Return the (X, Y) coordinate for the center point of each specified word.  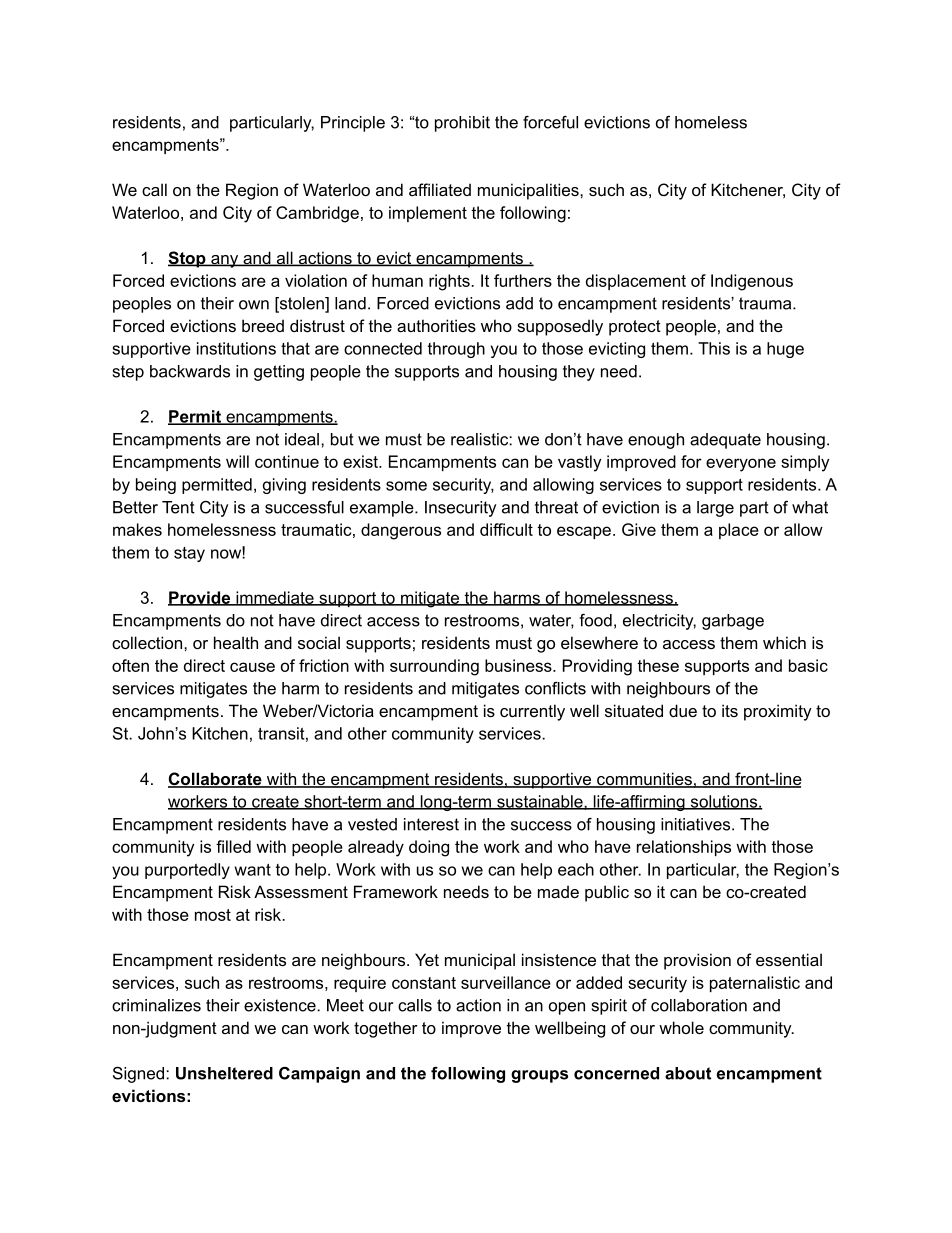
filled (233, 846)
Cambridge (317, 214)
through (456, 350)
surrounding (434, 667)
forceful (550, 122)
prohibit (462, 124)
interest (431, 824)
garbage (733, 622)
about (688, 1073)
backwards (190, 371)
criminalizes (156, 1005)
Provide (200, 598)
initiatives (697, 824)
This (714, 348)
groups (539, 1076)
